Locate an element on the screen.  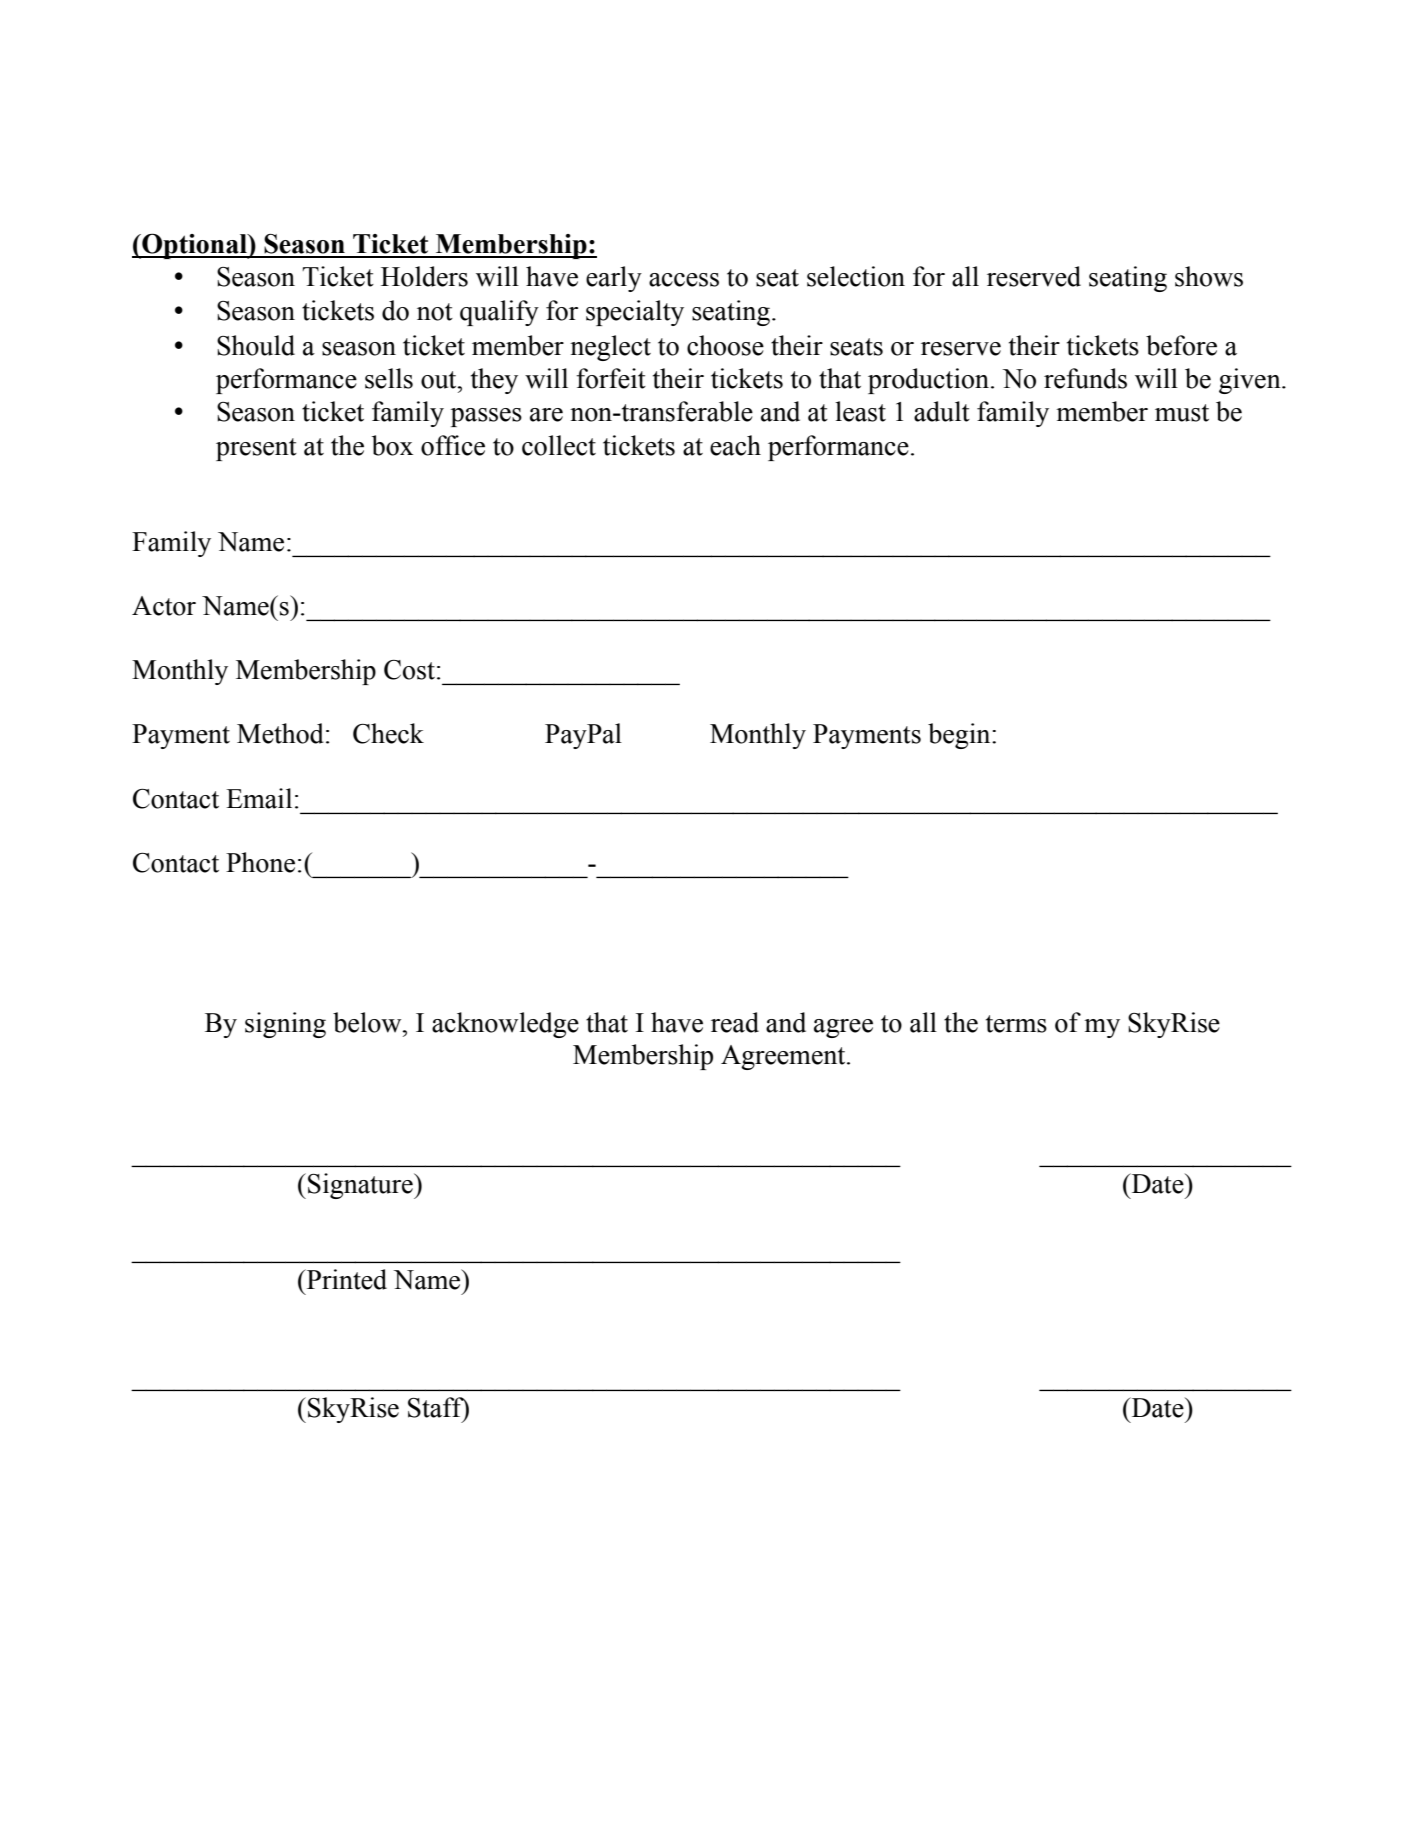
must is located at coordinates (1182, 413).
